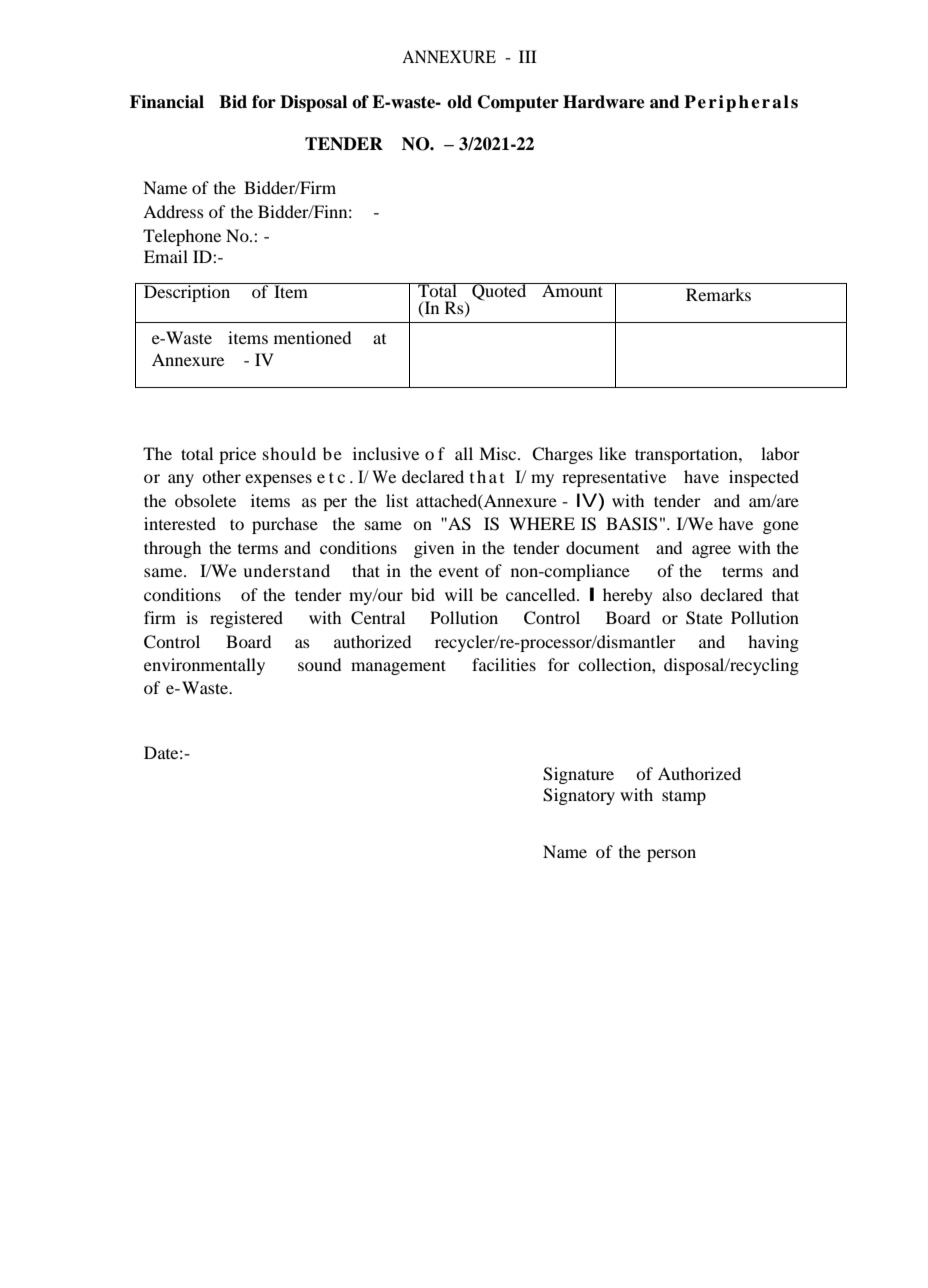 The width and height of the screenshot is (928, 1288). What do you see at coordinates (518, 103) in the screenshot?
I see `Computer` at bounding box center [518, 103].
